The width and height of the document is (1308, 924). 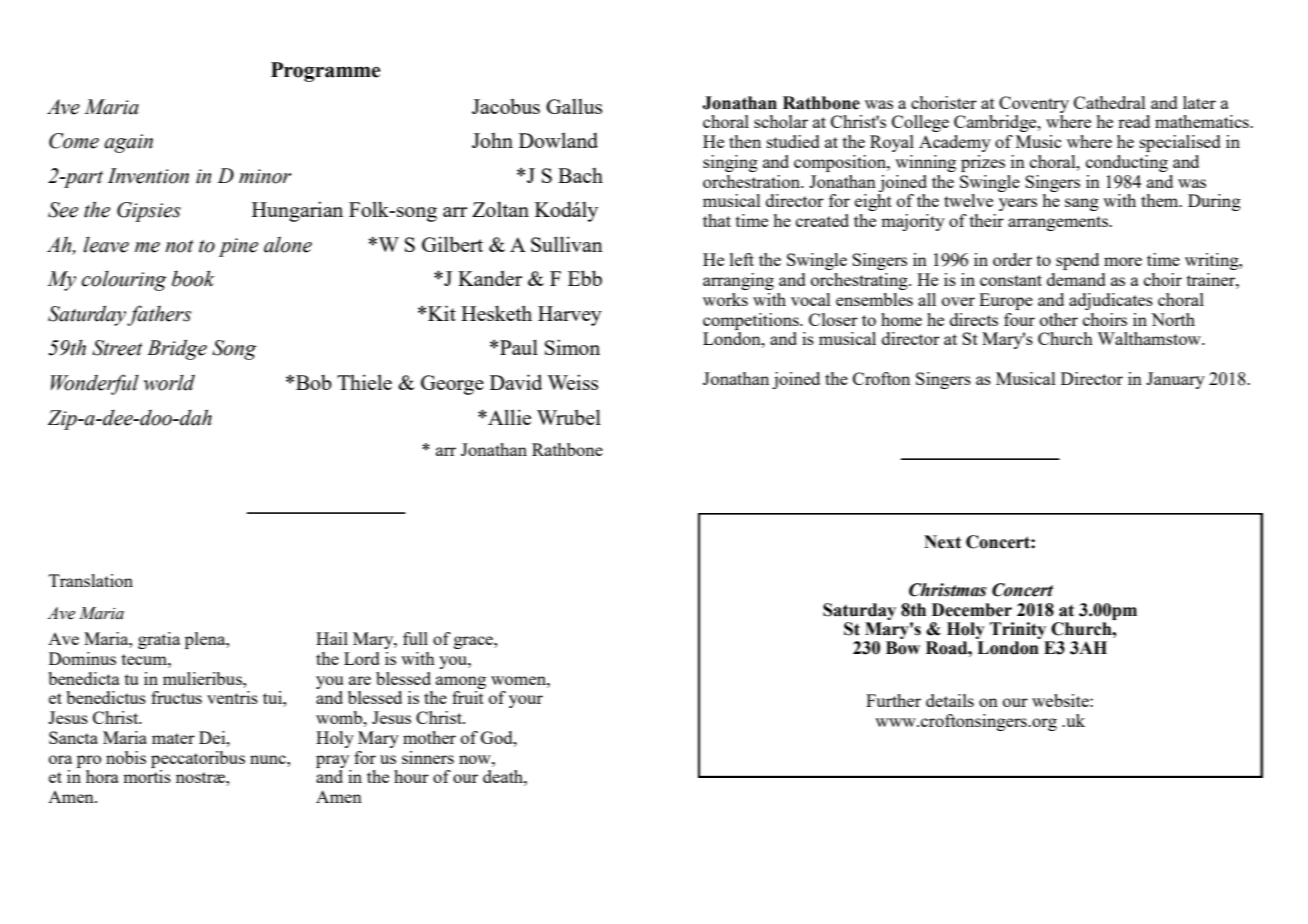 What do you see at coordinates (173, 738) in the document?
I see `mater` at bounding box center [173, 738].
